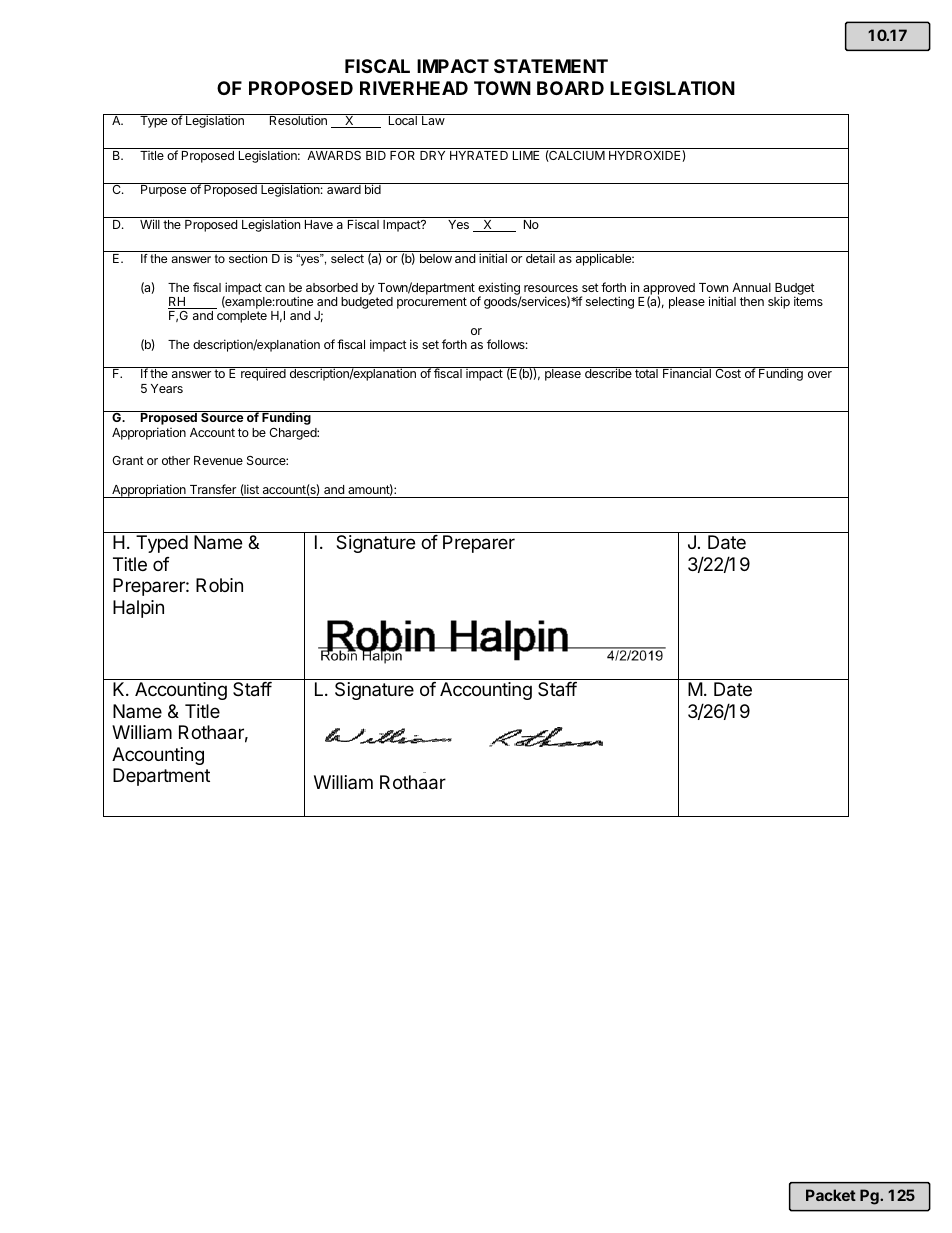 This document has height=1233, width=952. Describe the element at coordinates (219, 585) in the document. I see `Robin` at that location.
